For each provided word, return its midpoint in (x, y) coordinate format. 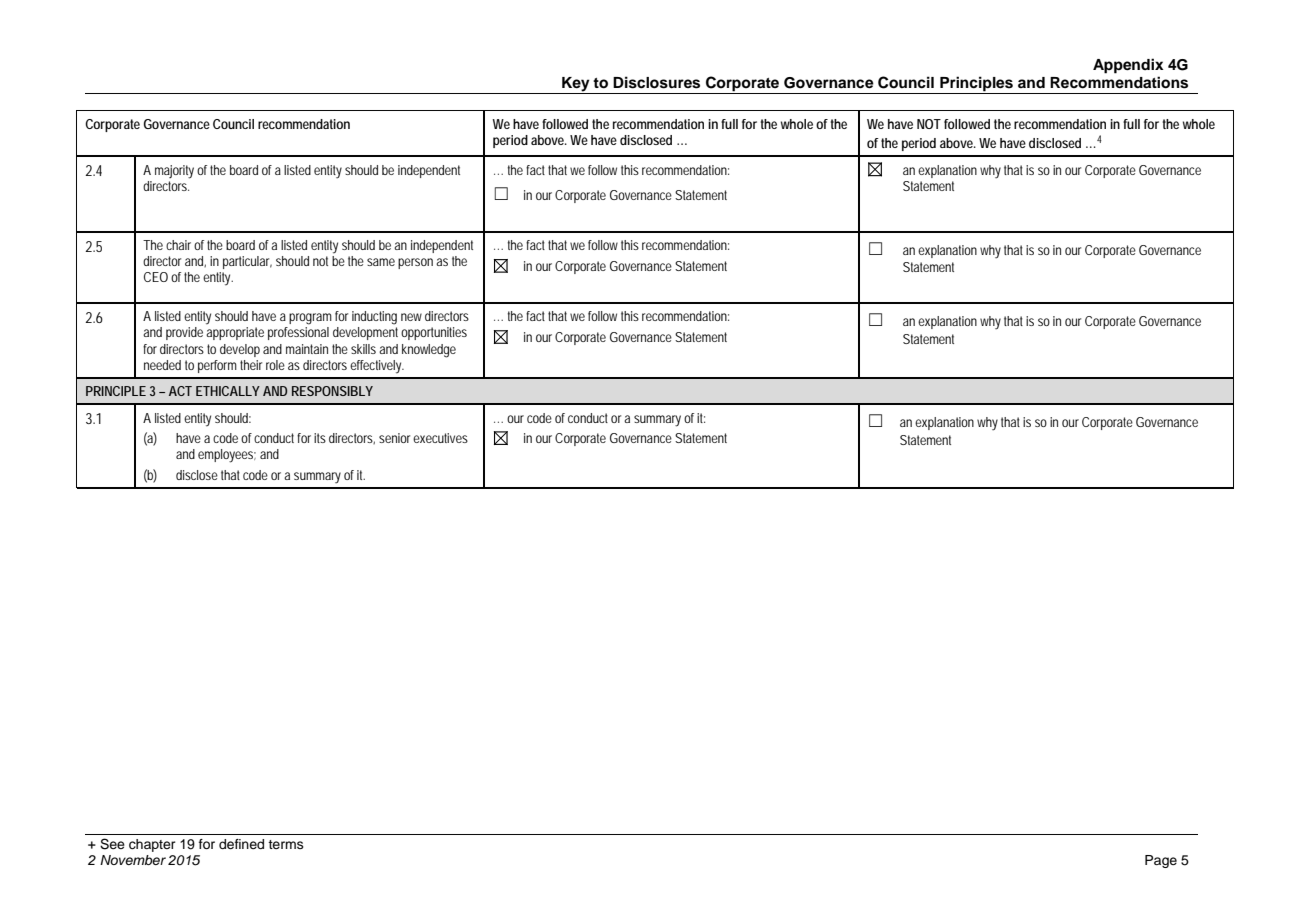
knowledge (429, 351)
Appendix (1128, 66)
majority (174, 172)
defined (241, 844)
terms (286, 844)
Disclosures (656, 82)
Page (1161, 861)
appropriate (235, 333)
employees (227, 456)
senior (394, 438)
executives (440, 438)
